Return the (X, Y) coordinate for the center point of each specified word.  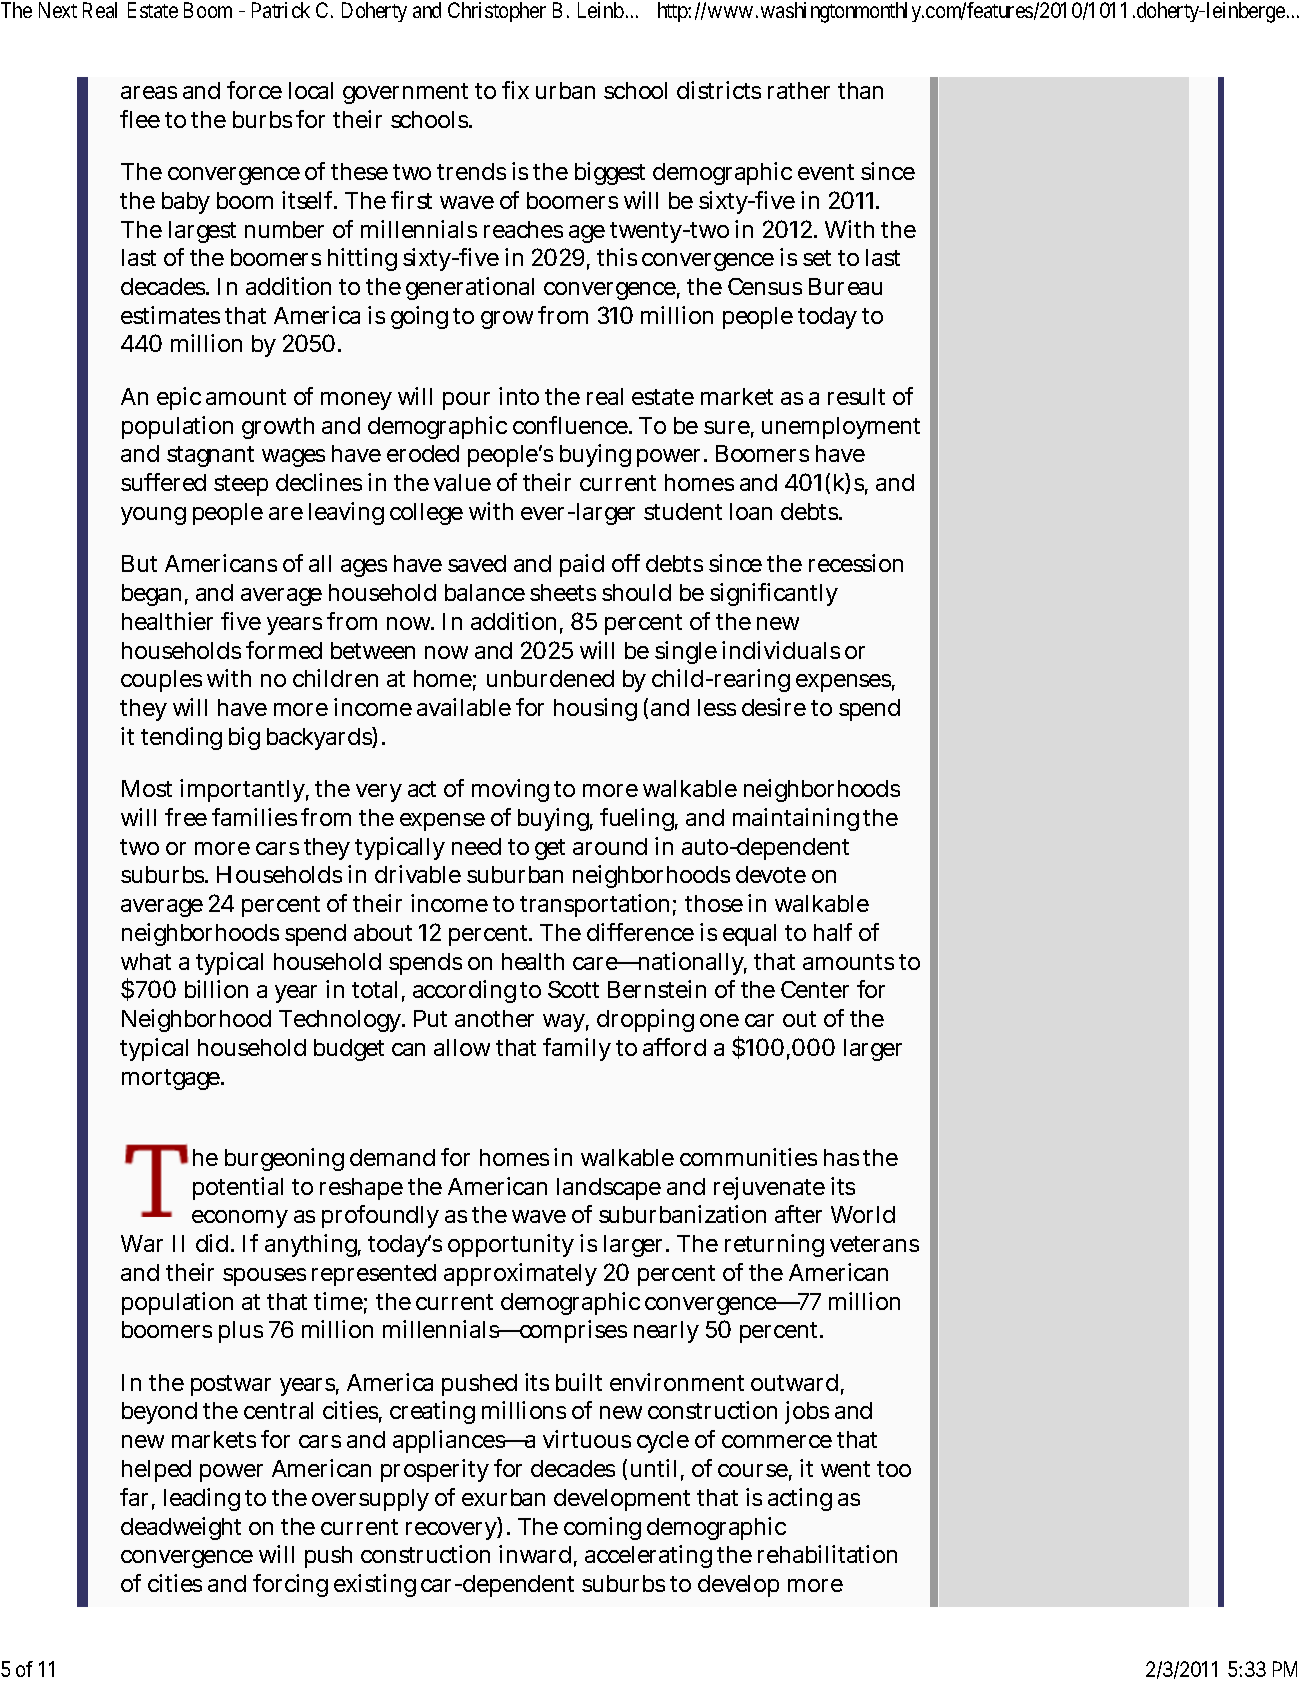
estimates (170, 315)
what (146, 961)
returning (774, 1245)
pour (466, 401)
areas (149, 92)
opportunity (511, 1245)
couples (161, 681)
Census (765, 286)
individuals (781, 650)
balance (485, 592)
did (214, 1243)
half (833, 932)
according (464, 991)
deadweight (181, 1528)
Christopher (497, 12)
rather (799, 90)
